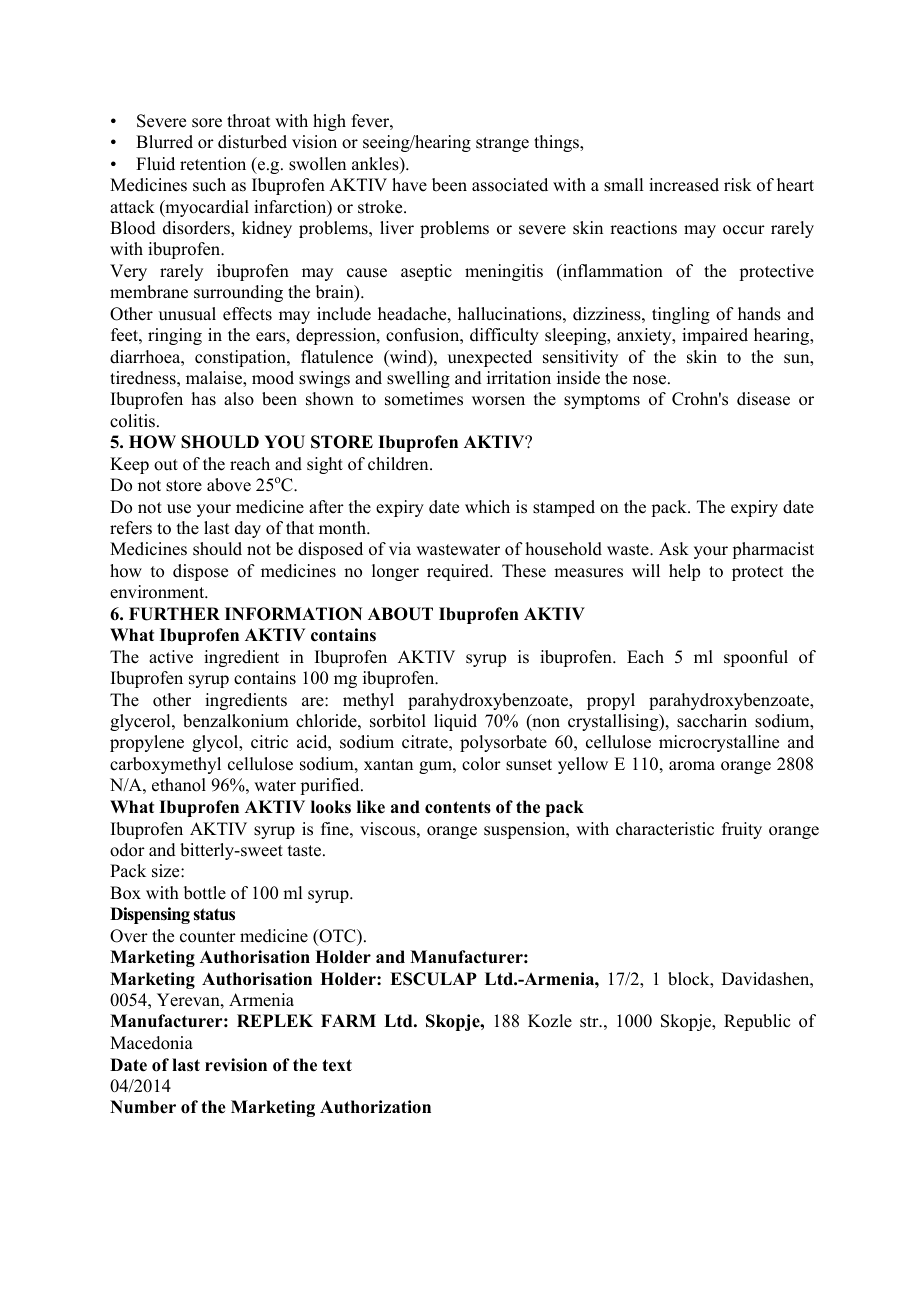 The width and height of the screenshot is (924, 1308). Describe the element at coordinates (684, 572) in the screenshot. I see `help` at that location.
